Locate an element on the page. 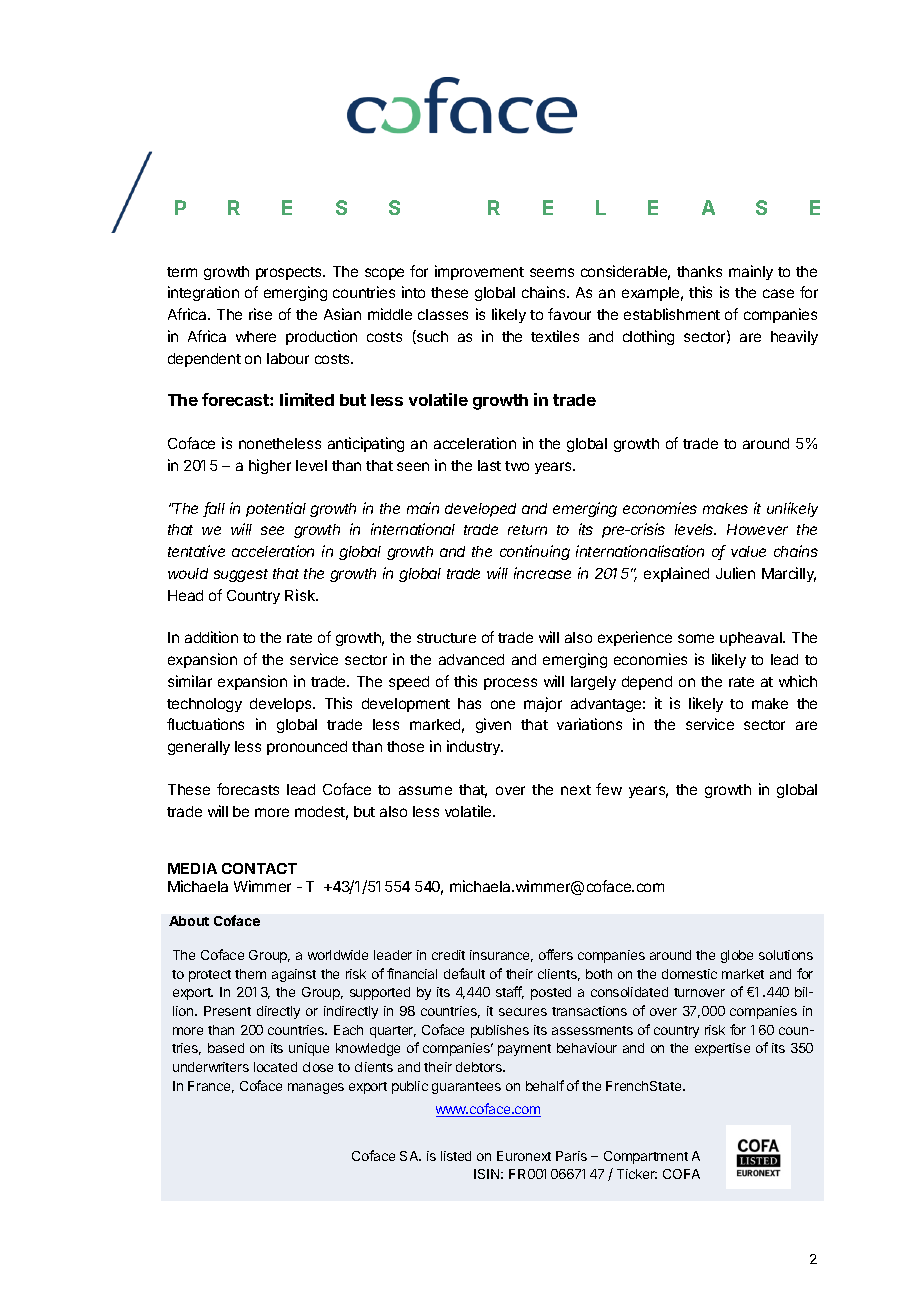 Image resolution: width=924 pixels, height=1308 pixels. Julien is located at coordinates (735, 573).
